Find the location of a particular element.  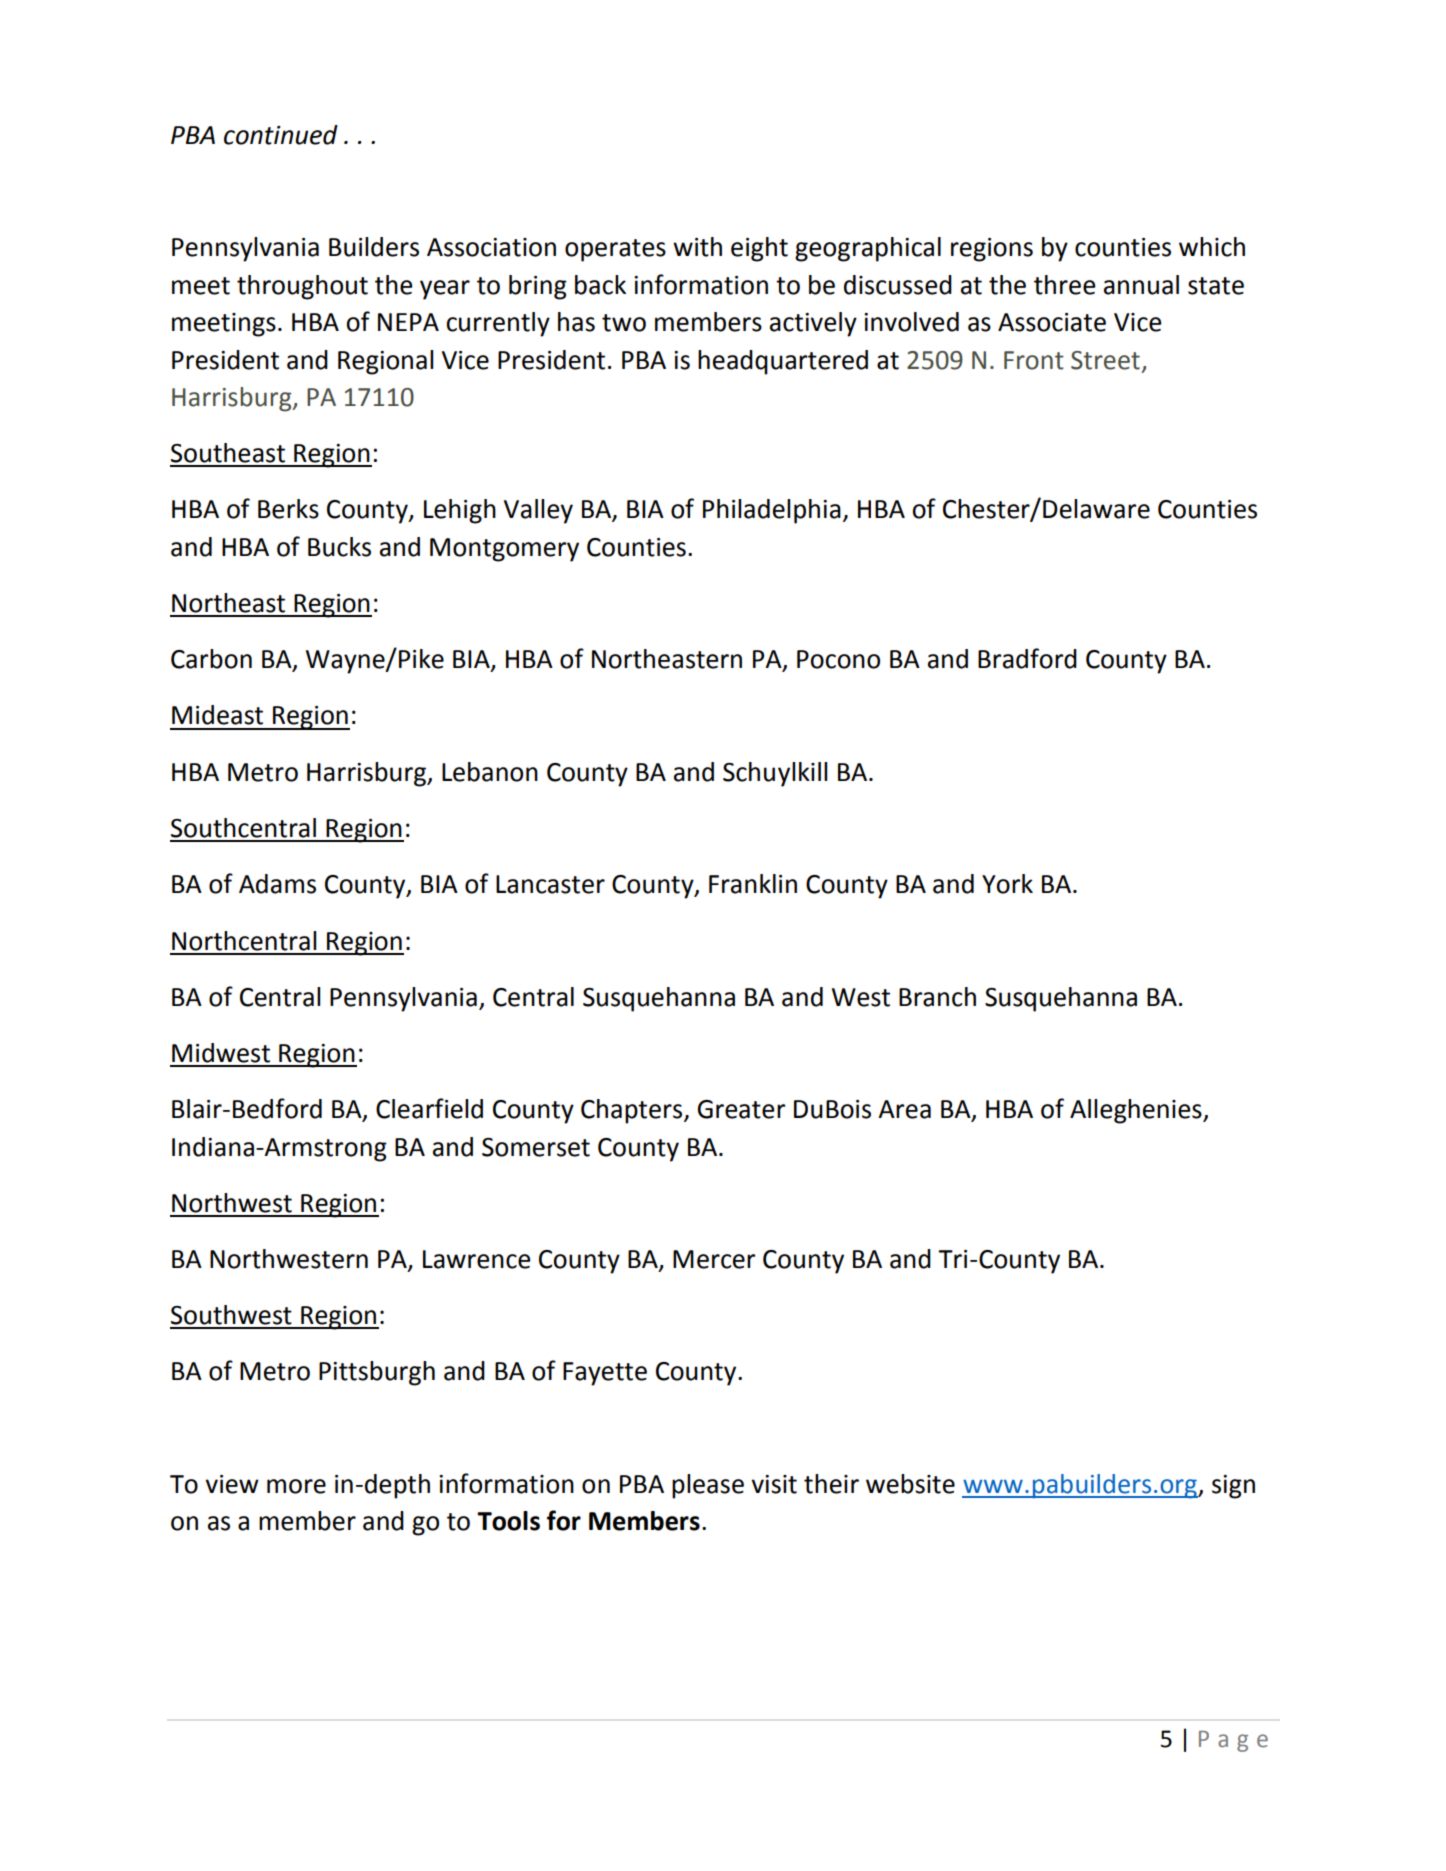

with is located at coordinates (697, 247).
